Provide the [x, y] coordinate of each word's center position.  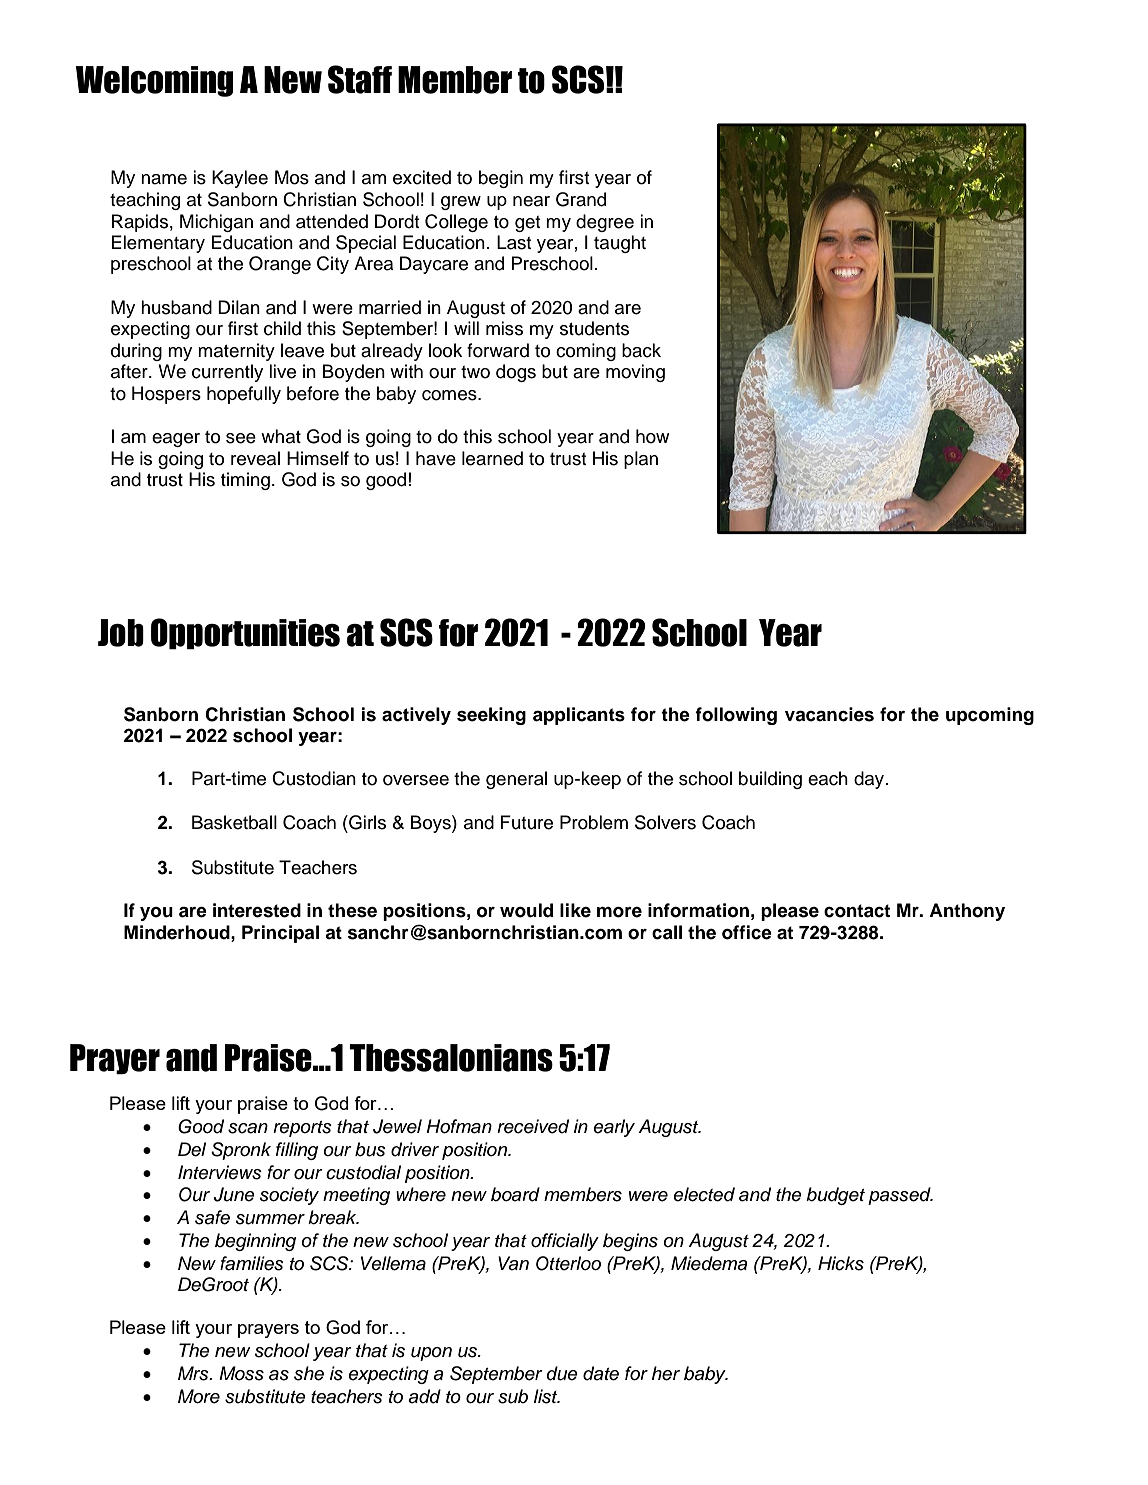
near [531, 201]
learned [492, 458]
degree [605, 223]
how [652, 436]
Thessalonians [451, 1058]
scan [248, 1128]
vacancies [829, 714]
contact [857, 911]
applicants [579, 716]
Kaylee [240, 179]
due [562, 1373]
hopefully [244, 395]
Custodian [314, 778]
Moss [241, 1373]
